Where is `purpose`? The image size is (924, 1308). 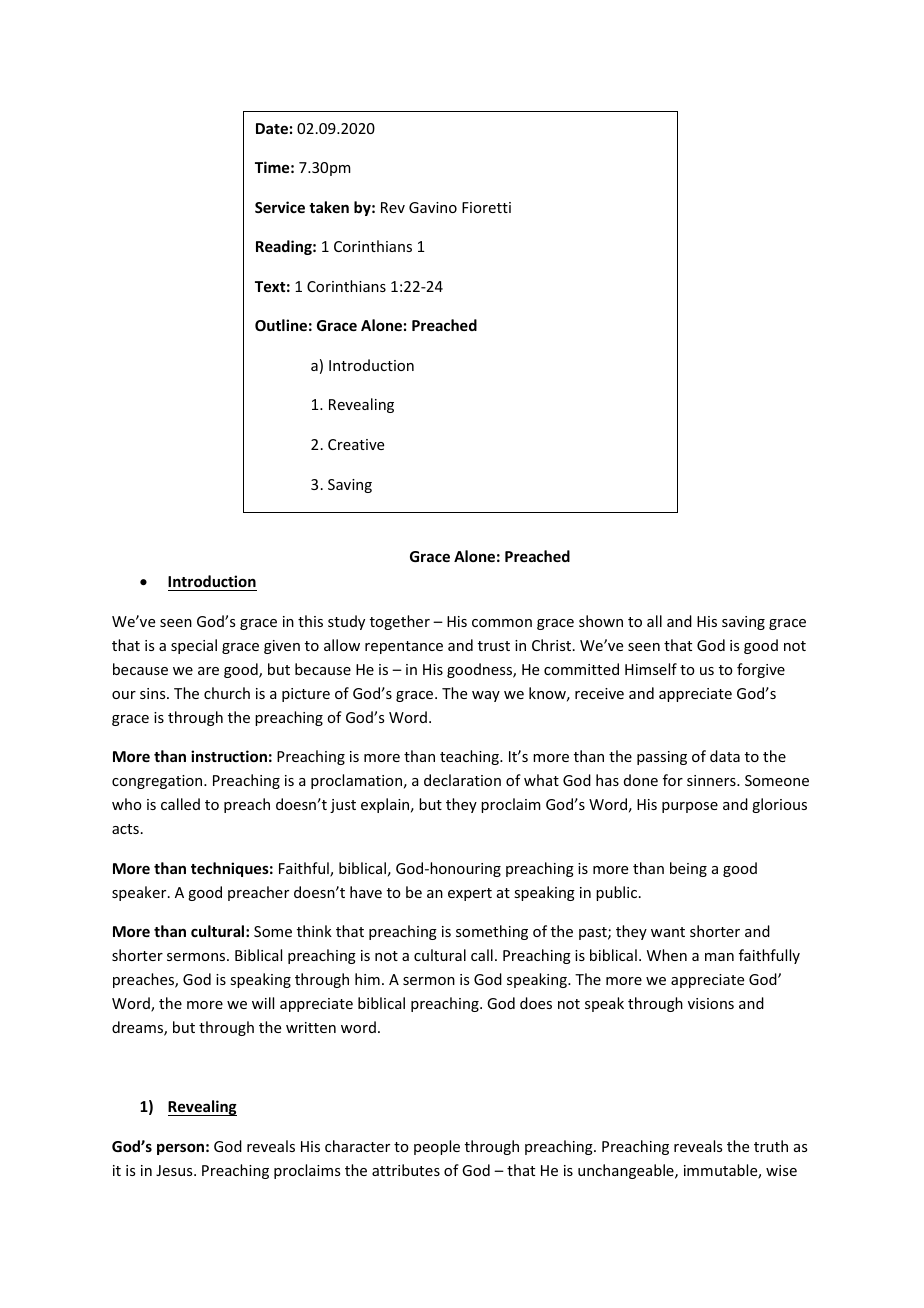 purpose is located at coordinates (690, 807).
